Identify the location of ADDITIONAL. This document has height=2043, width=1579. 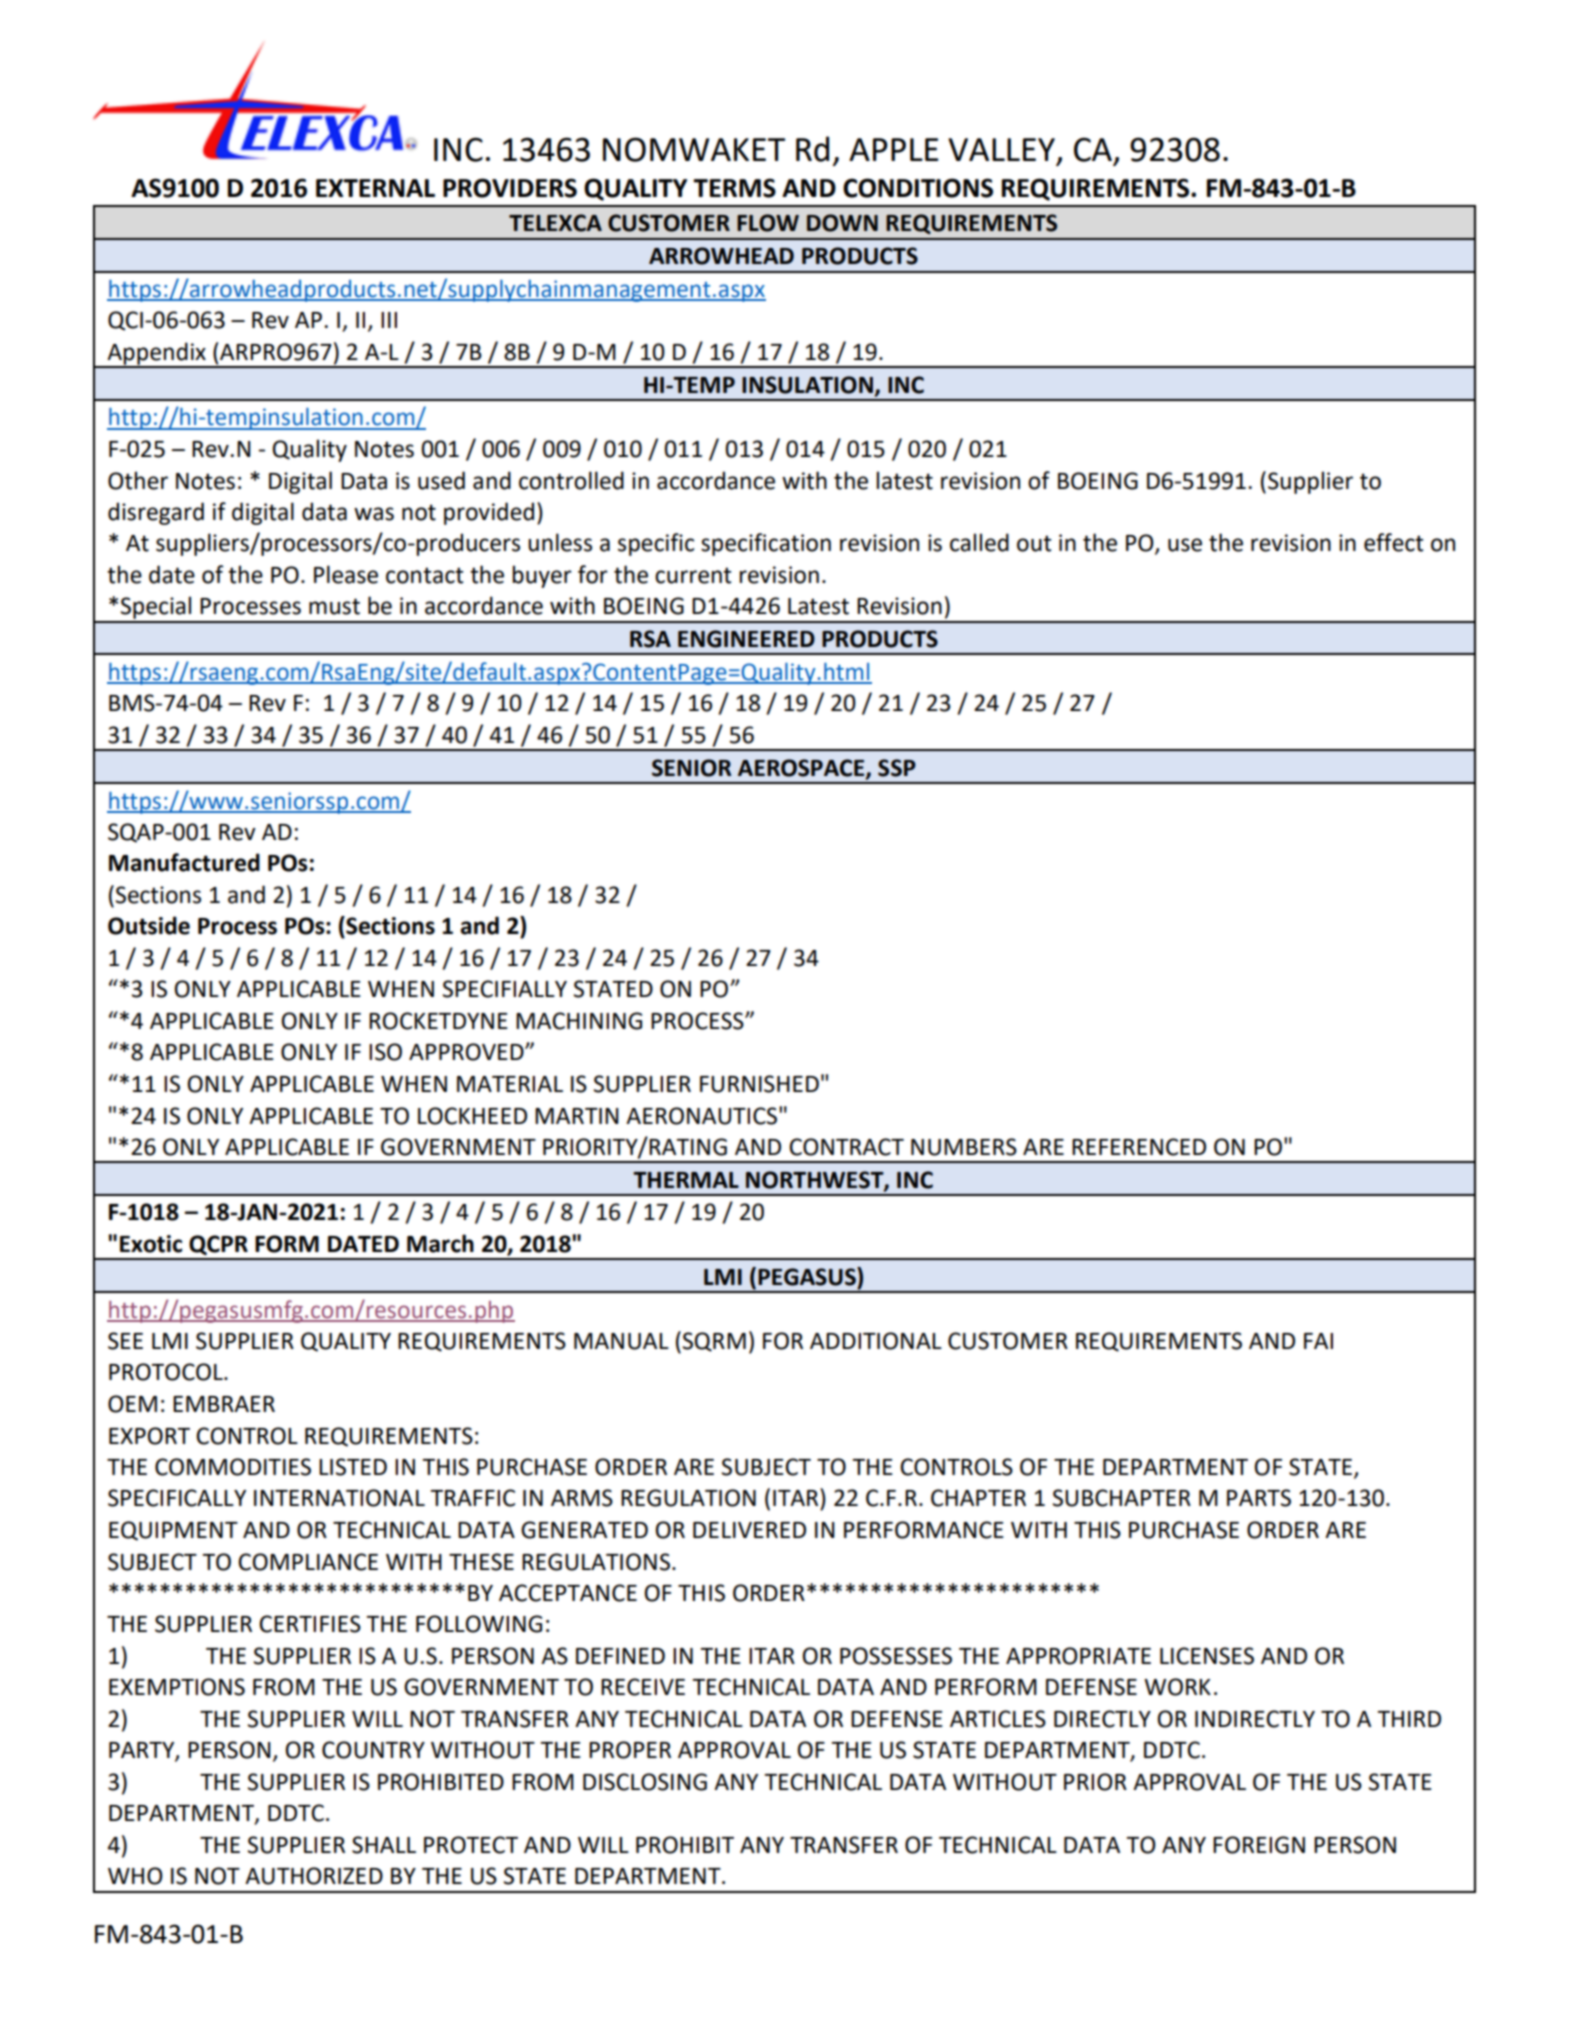
(876, 1341).
